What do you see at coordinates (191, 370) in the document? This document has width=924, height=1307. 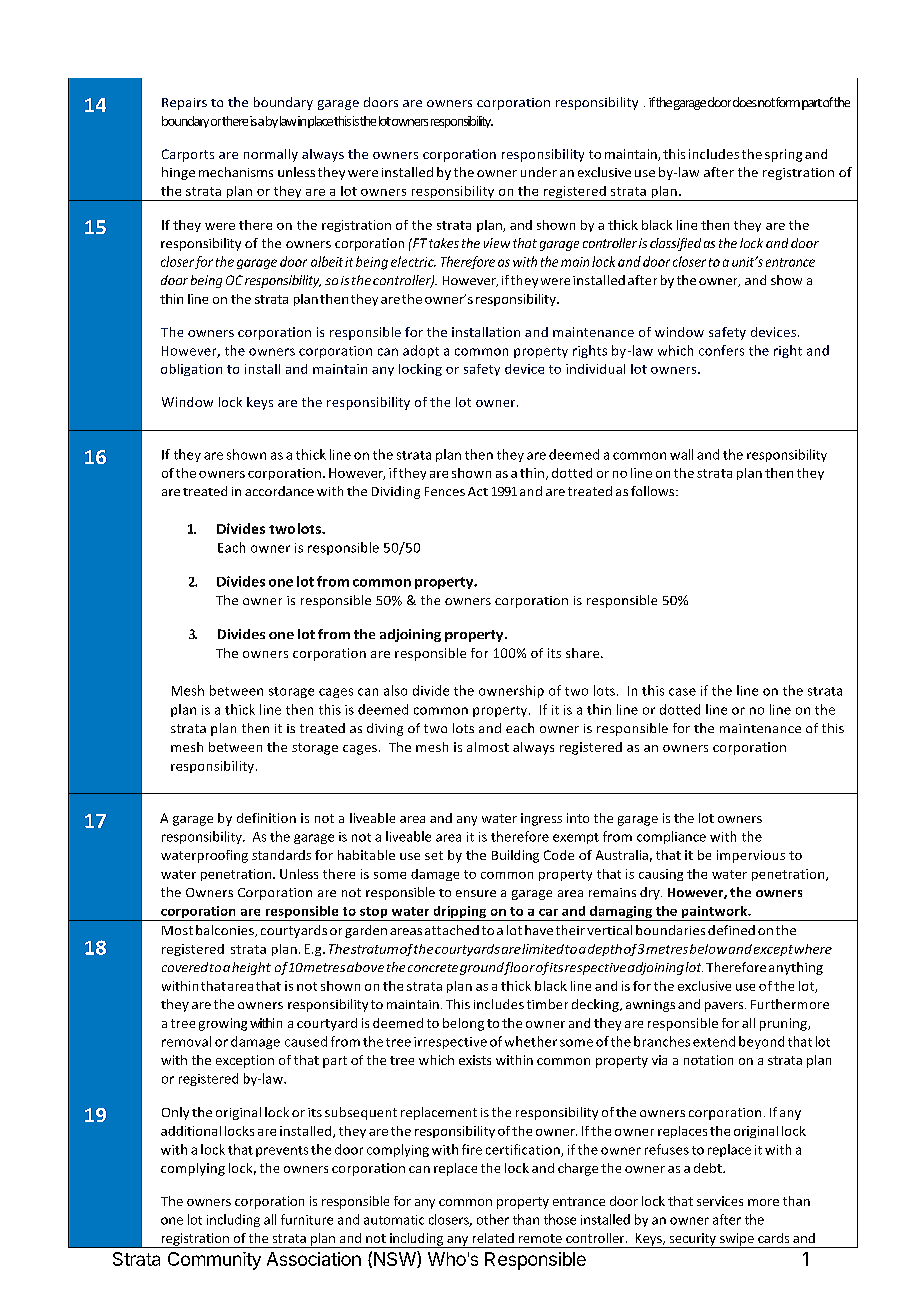 I see `obligation` at bounding box center [191, 370].
